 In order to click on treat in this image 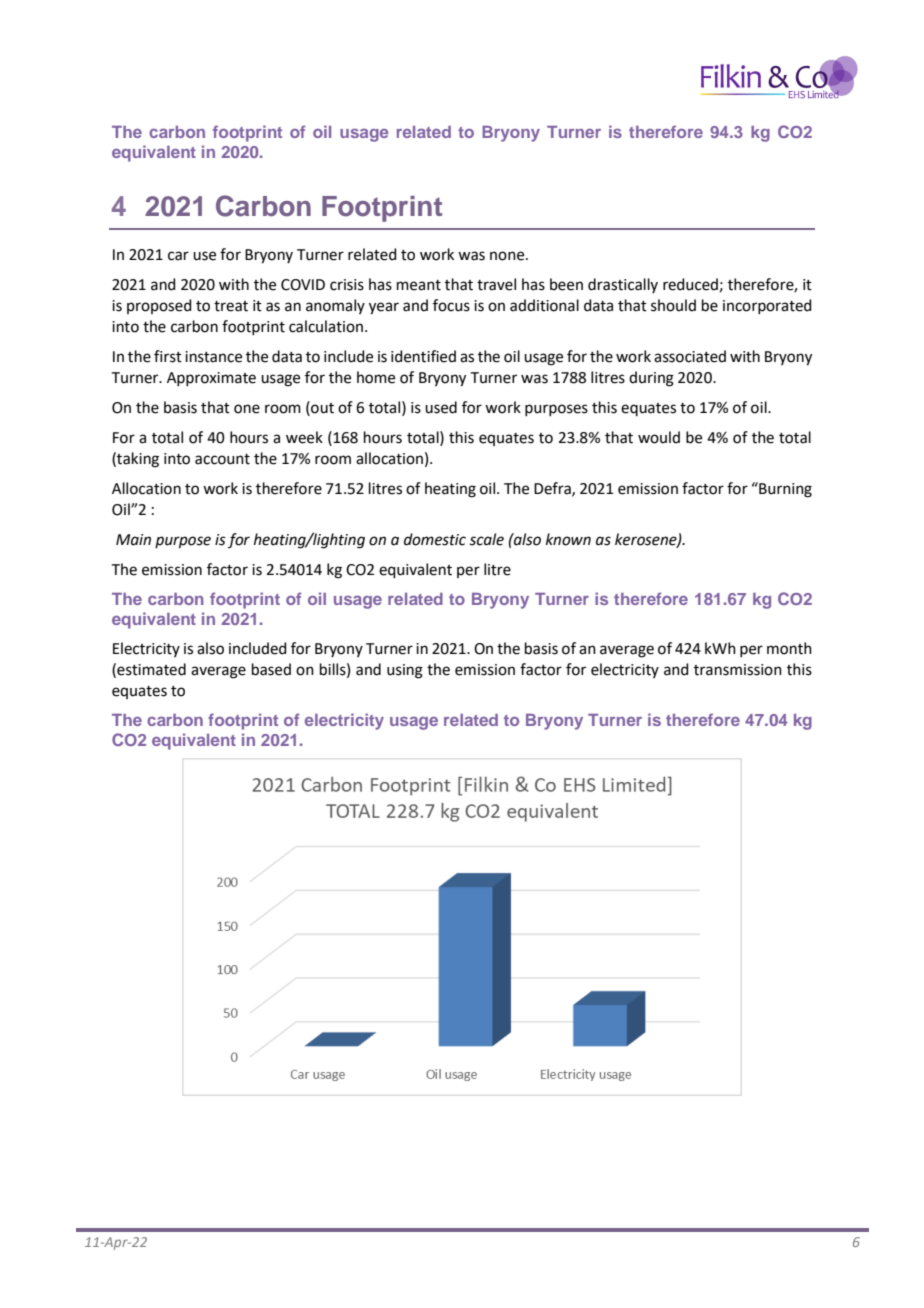, I will do `click(231, 306)`.
